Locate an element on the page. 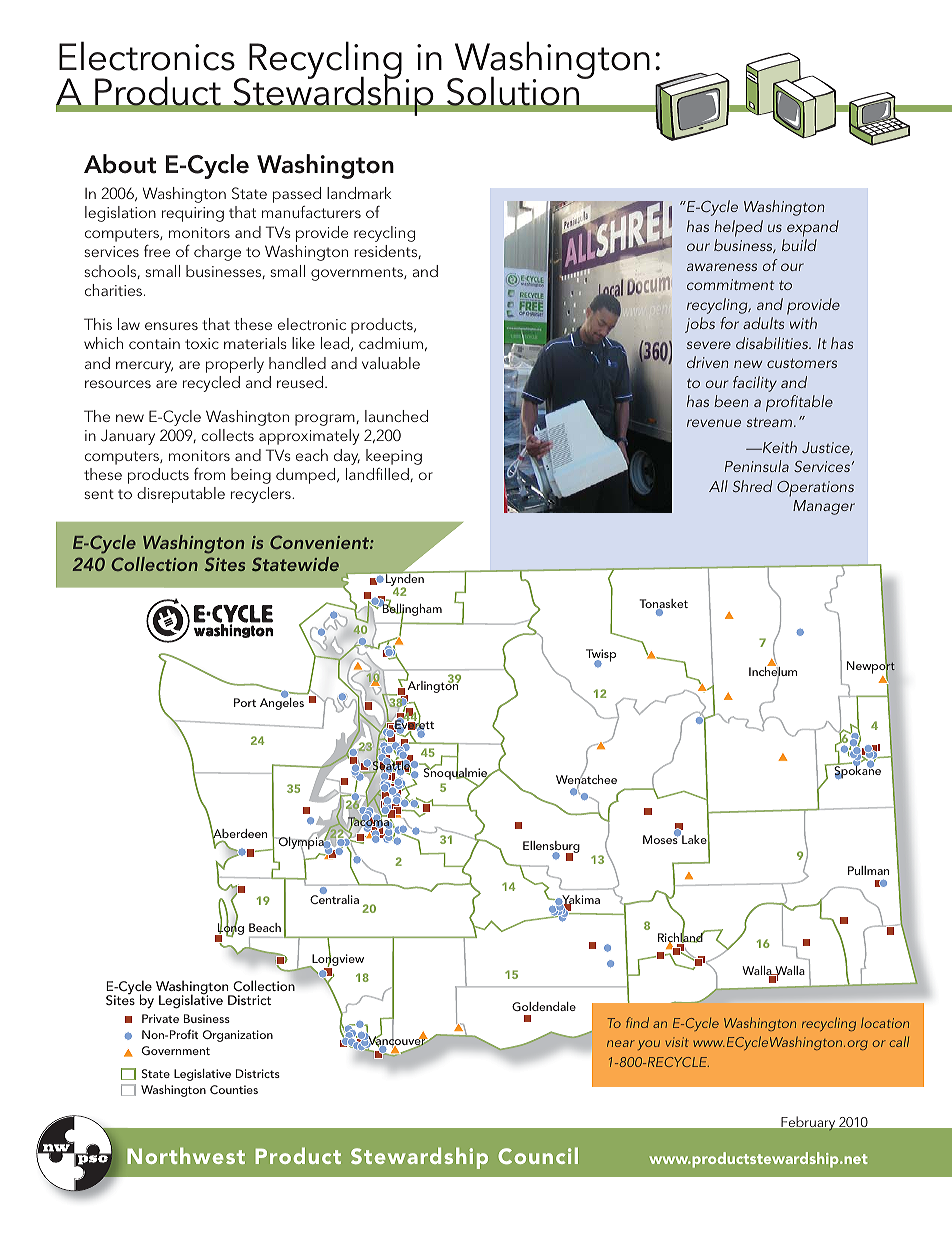 This document has width=952, height=1233. Spokane is located at coordinates (856, 771).
